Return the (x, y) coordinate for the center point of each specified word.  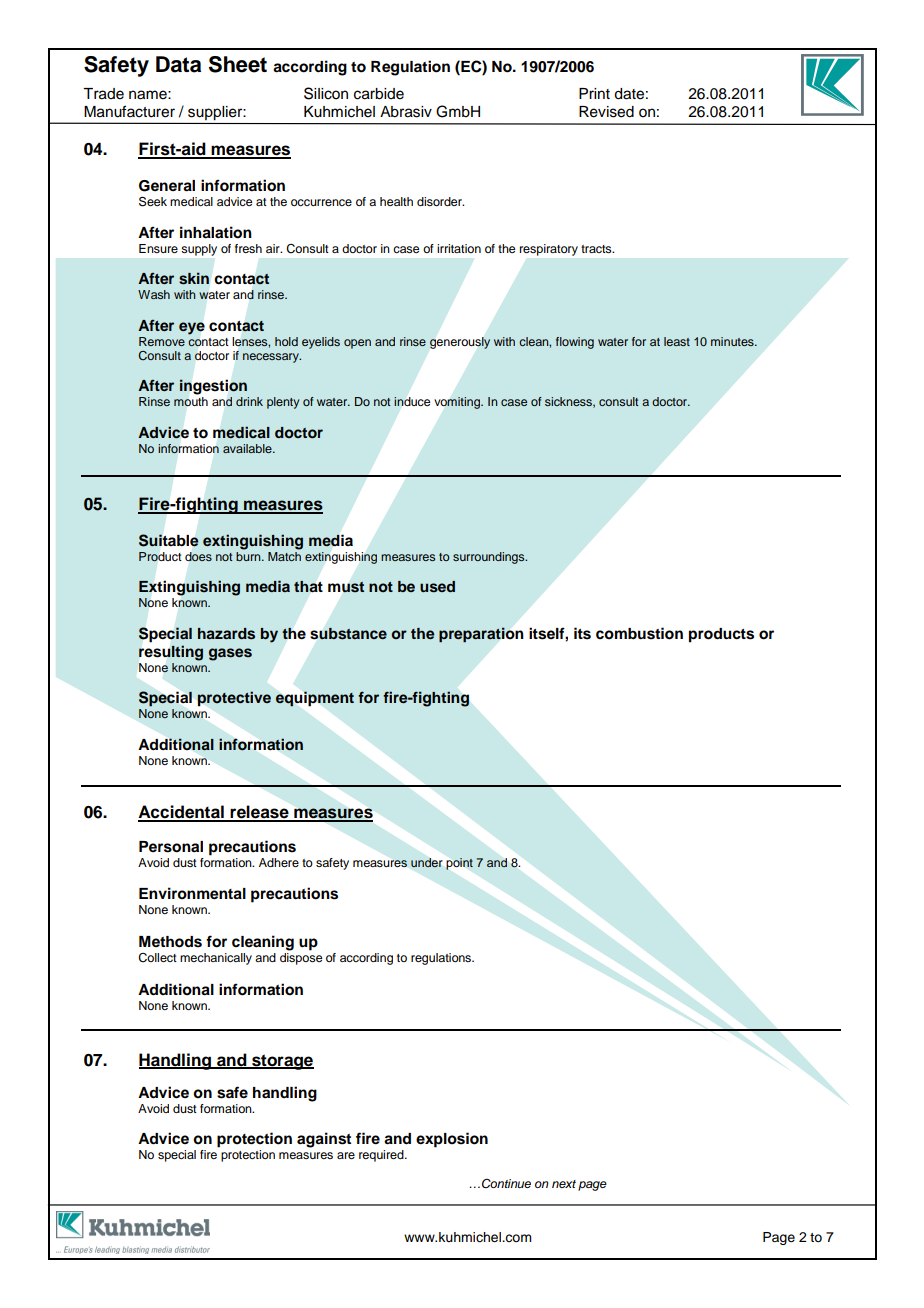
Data (178, 64)
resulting (171, 653)
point (459, 864)
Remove (162, 341)
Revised (606, 112)
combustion (639, 633)
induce (412, 401)
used (437, 587)
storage (282, 1062)
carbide (379, 94)
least (677, 341)
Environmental (192, 893)
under (426, 862)
